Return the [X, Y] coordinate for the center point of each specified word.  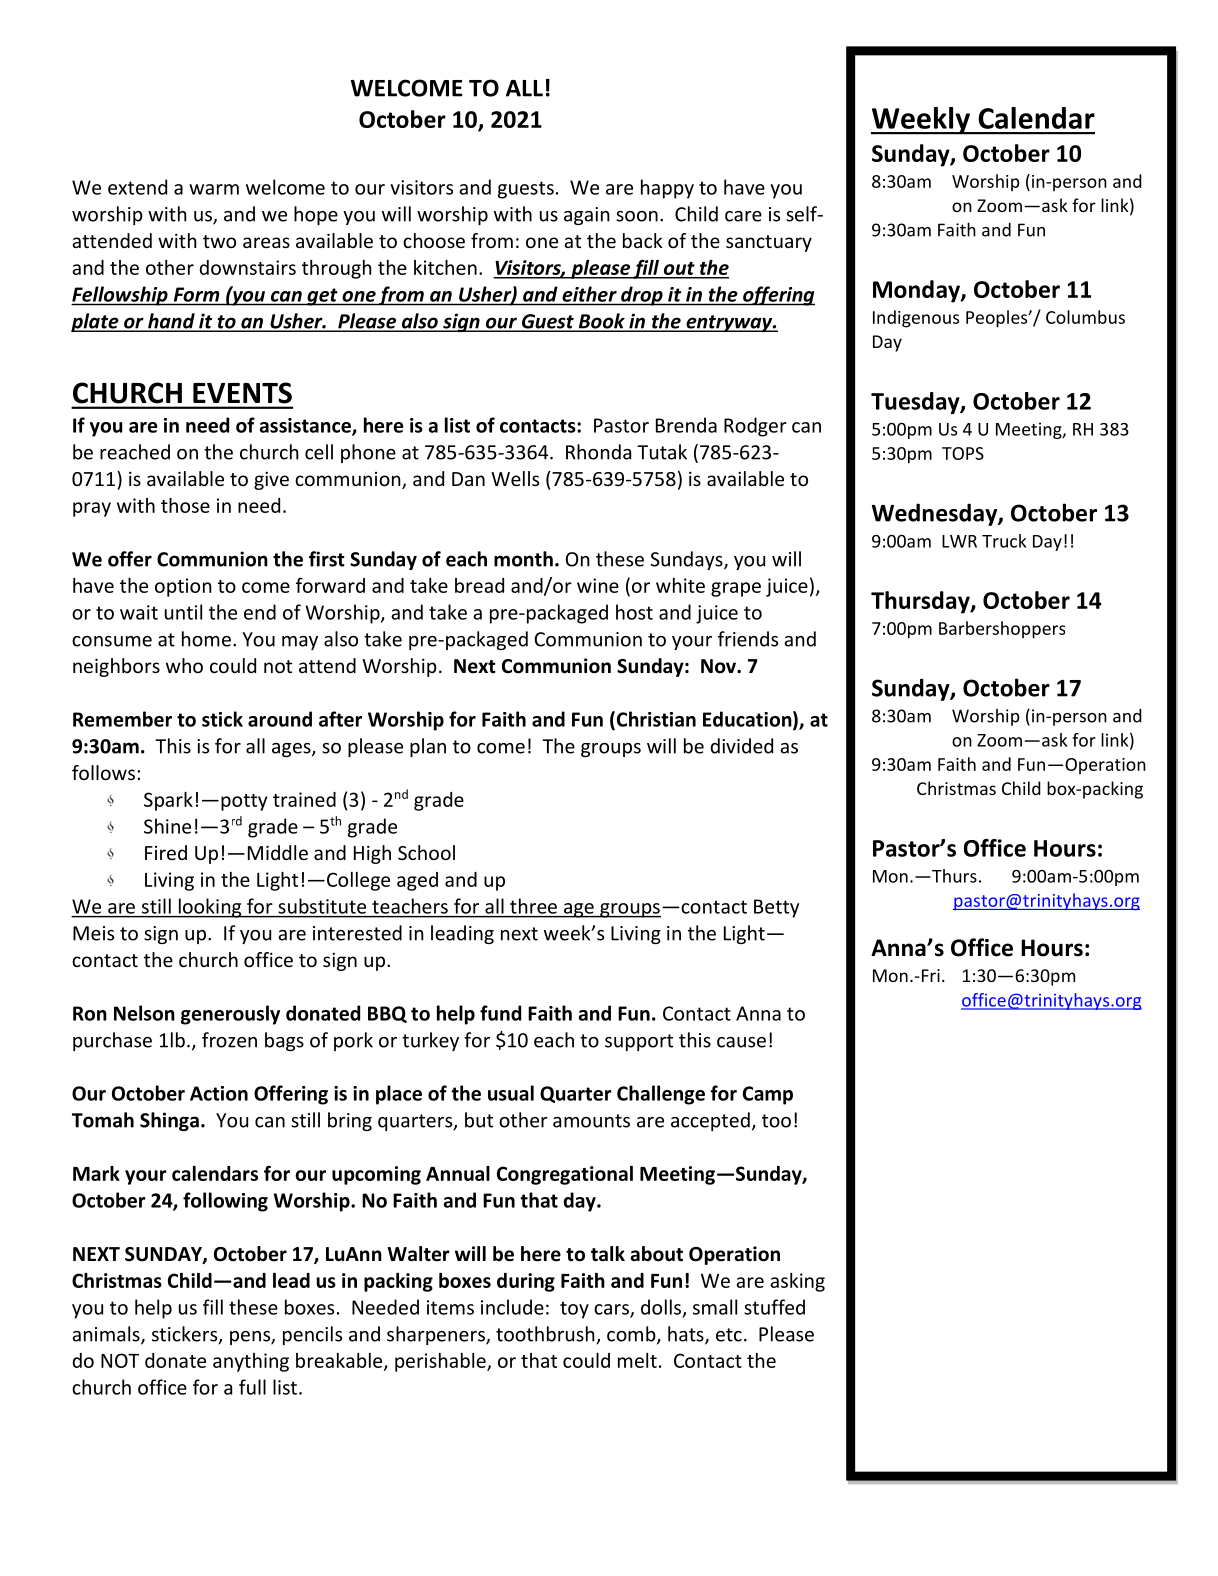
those [185, 505]
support [639, 1042]
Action [219, 1093]
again [587, 216]
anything [251, 1362]
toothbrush [546, 1335]
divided [742, 746]
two [219, 241]
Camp [768, 1095]
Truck [1004, 541]
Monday [917, 291]
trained [304, 799]
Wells [515, 478]
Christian [655, 720]
